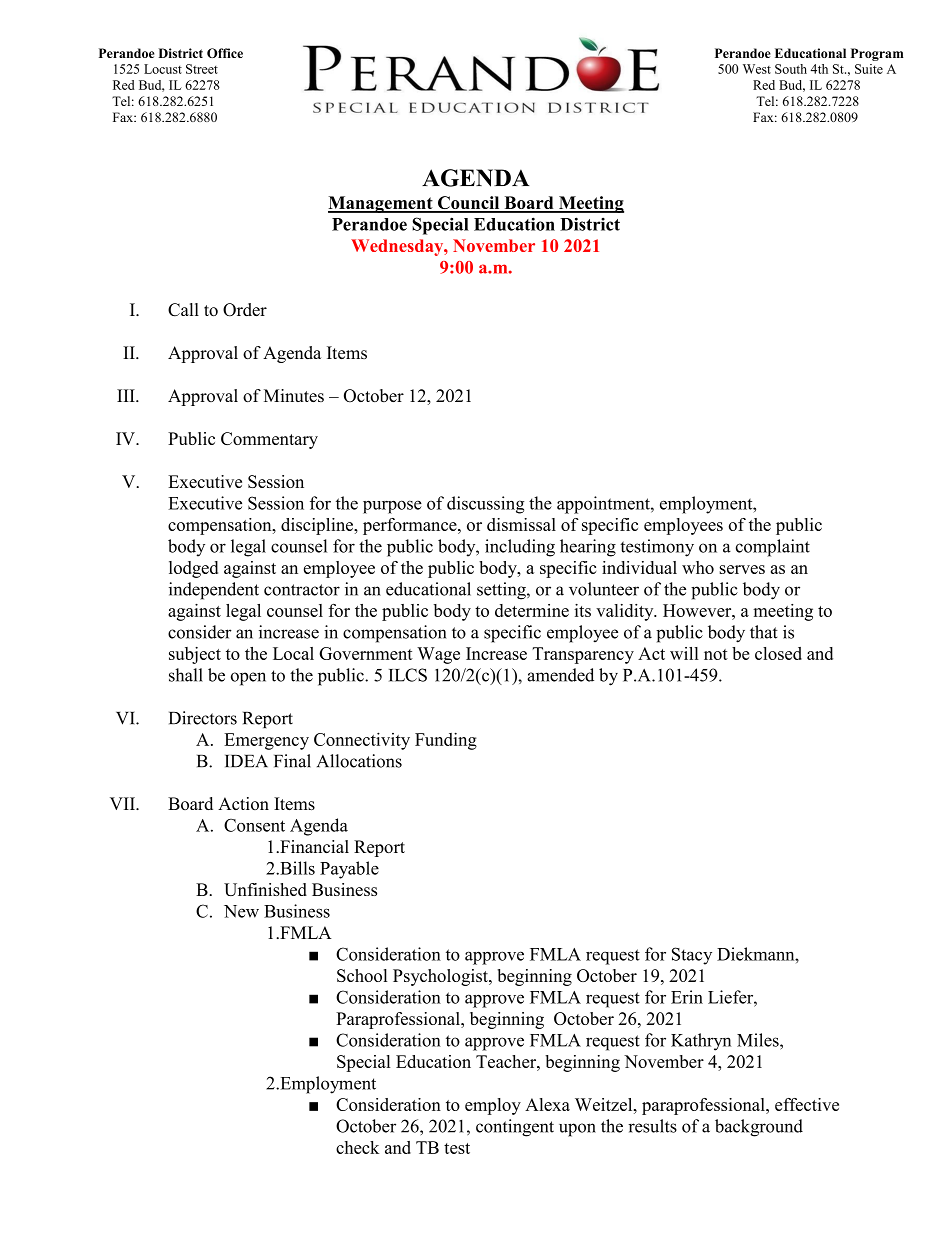  Describe the element at coordinates (515, 1128) in the image. I see `contingent` at that location.
